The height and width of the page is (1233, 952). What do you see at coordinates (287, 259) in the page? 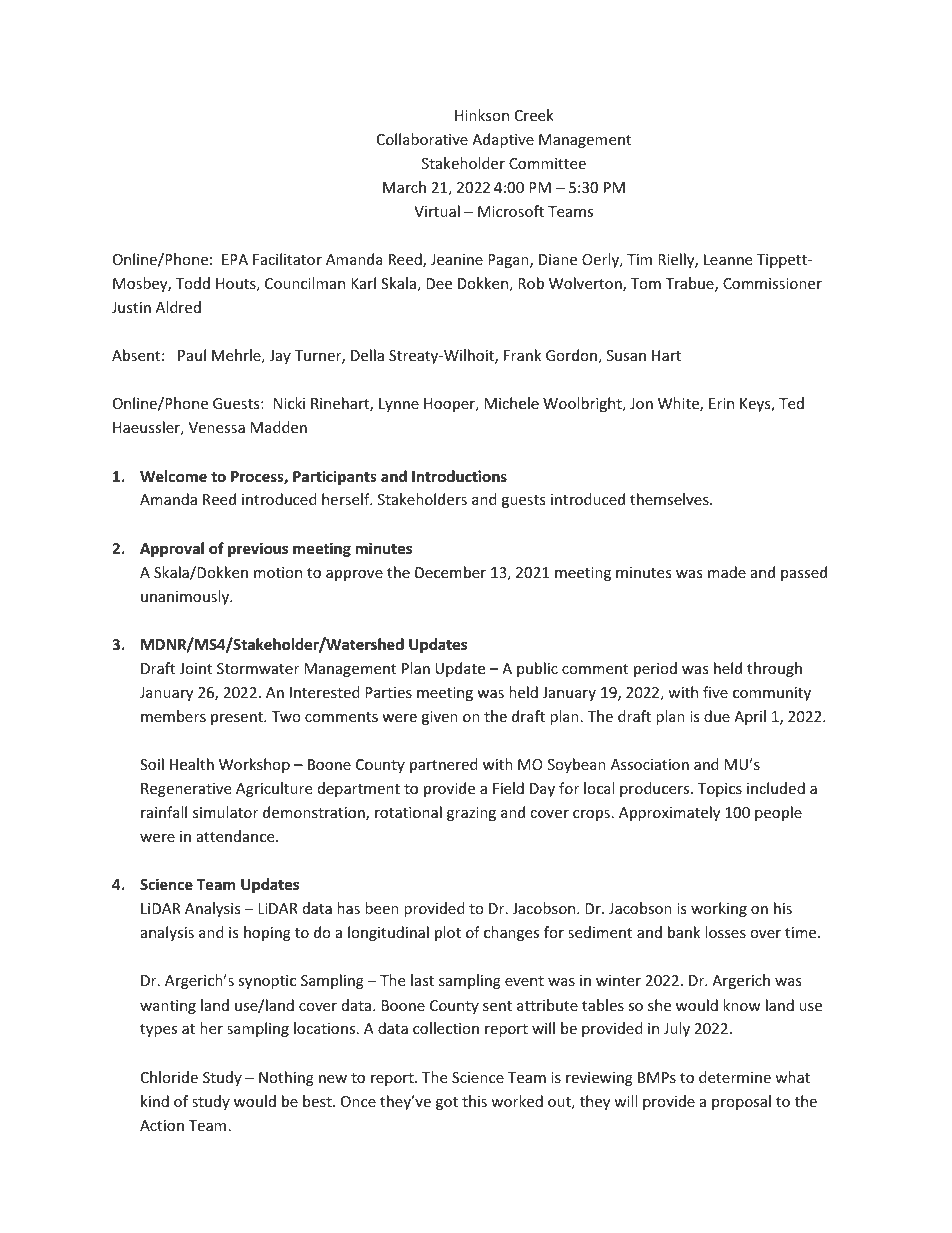
I see `Facilitator` at bounding box center [287, 259].
